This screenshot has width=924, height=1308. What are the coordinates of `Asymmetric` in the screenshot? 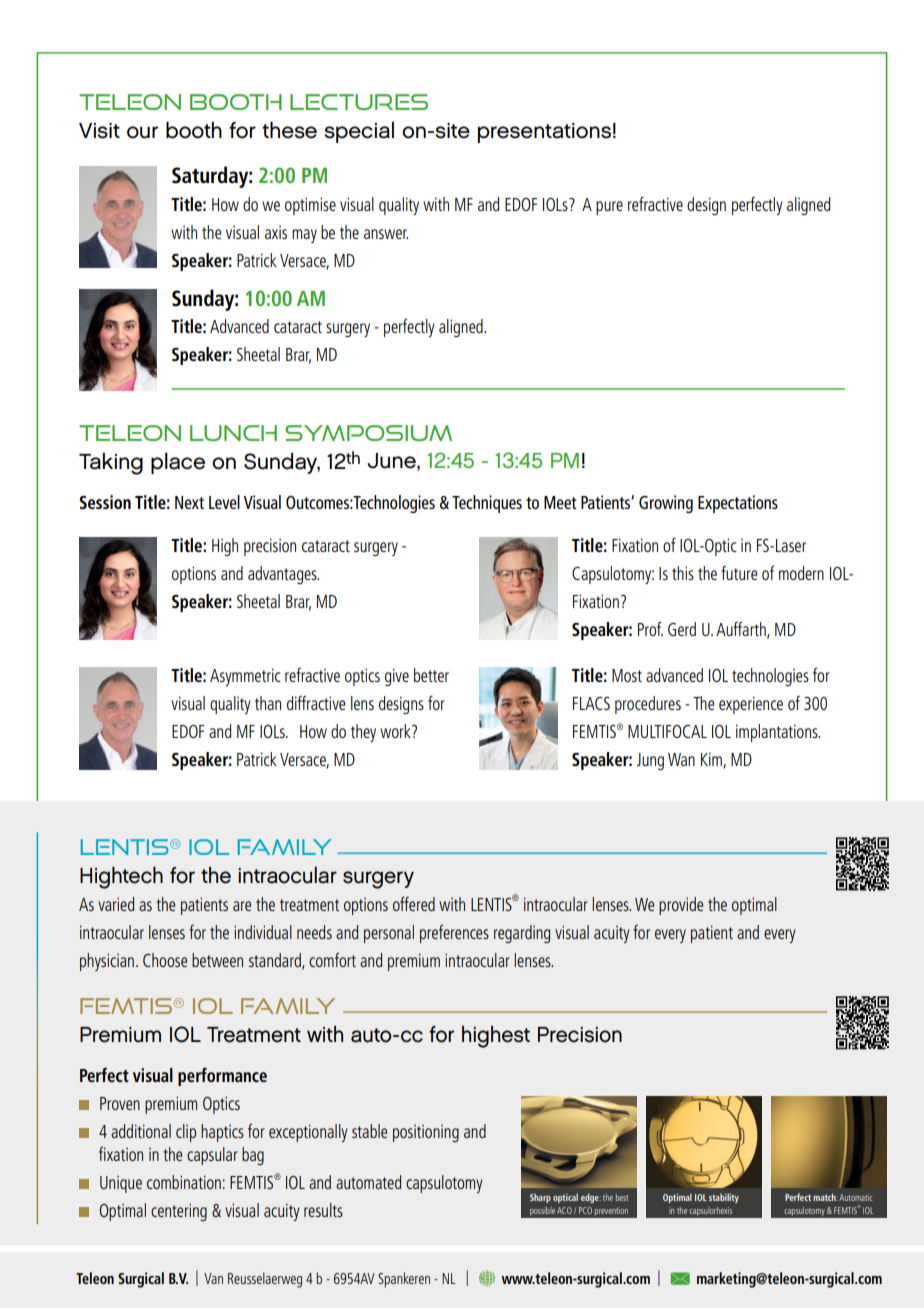 It's located at (245, 677).
